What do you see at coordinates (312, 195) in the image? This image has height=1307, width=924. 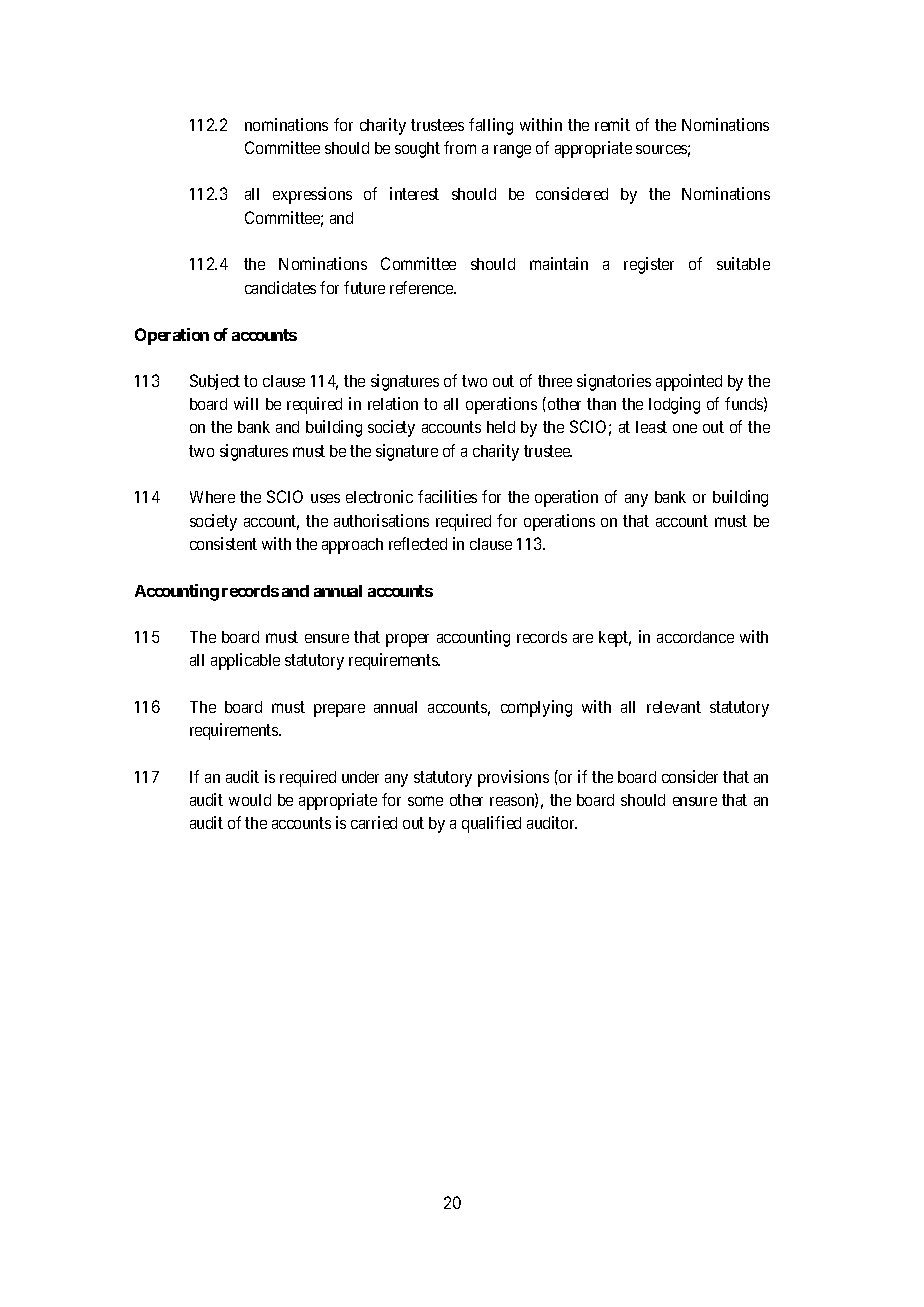 I see `expressions` at bounding box center [312, 195].
